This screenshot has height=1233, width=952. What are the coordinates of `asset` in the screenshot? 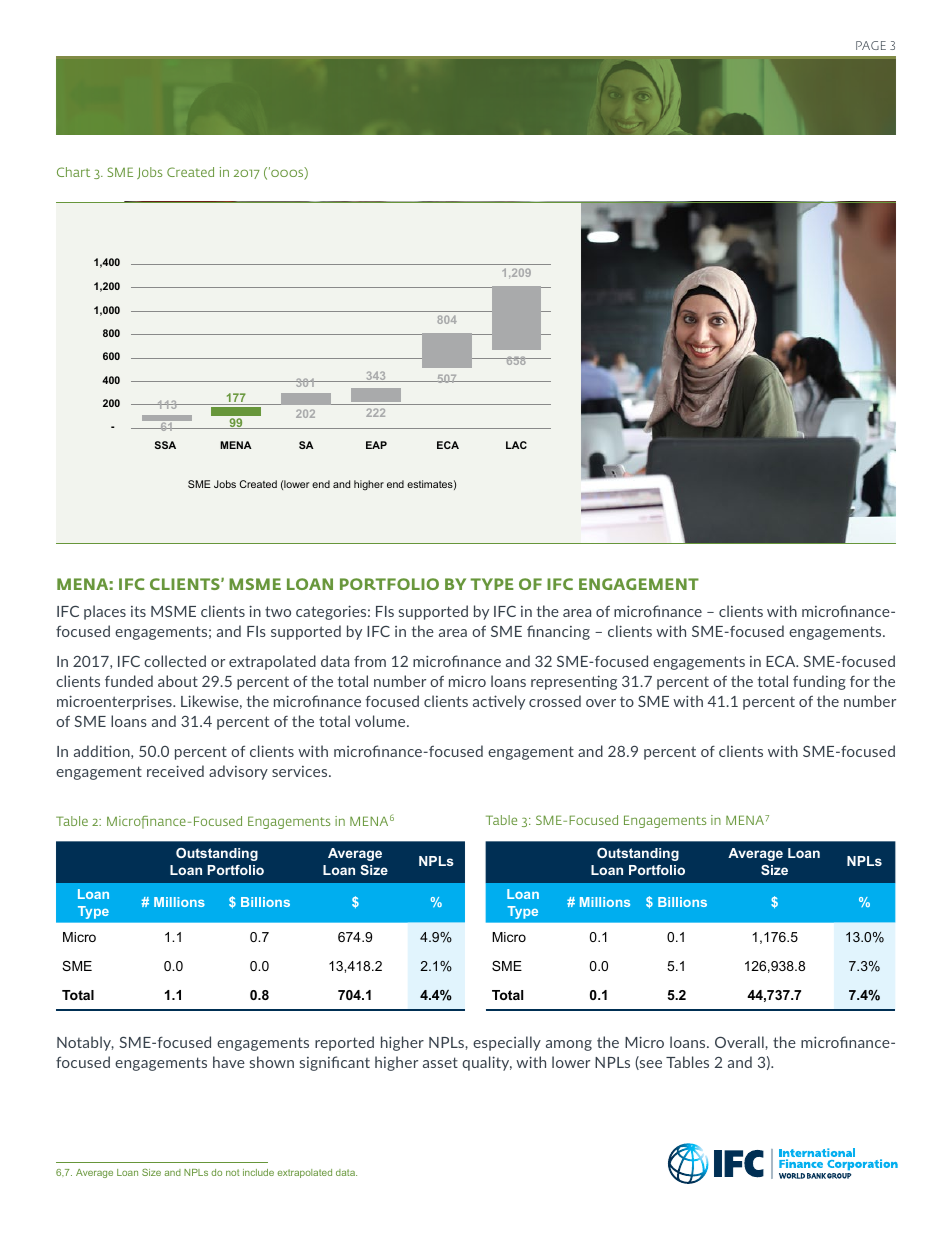 It's located at (440, 1062).
